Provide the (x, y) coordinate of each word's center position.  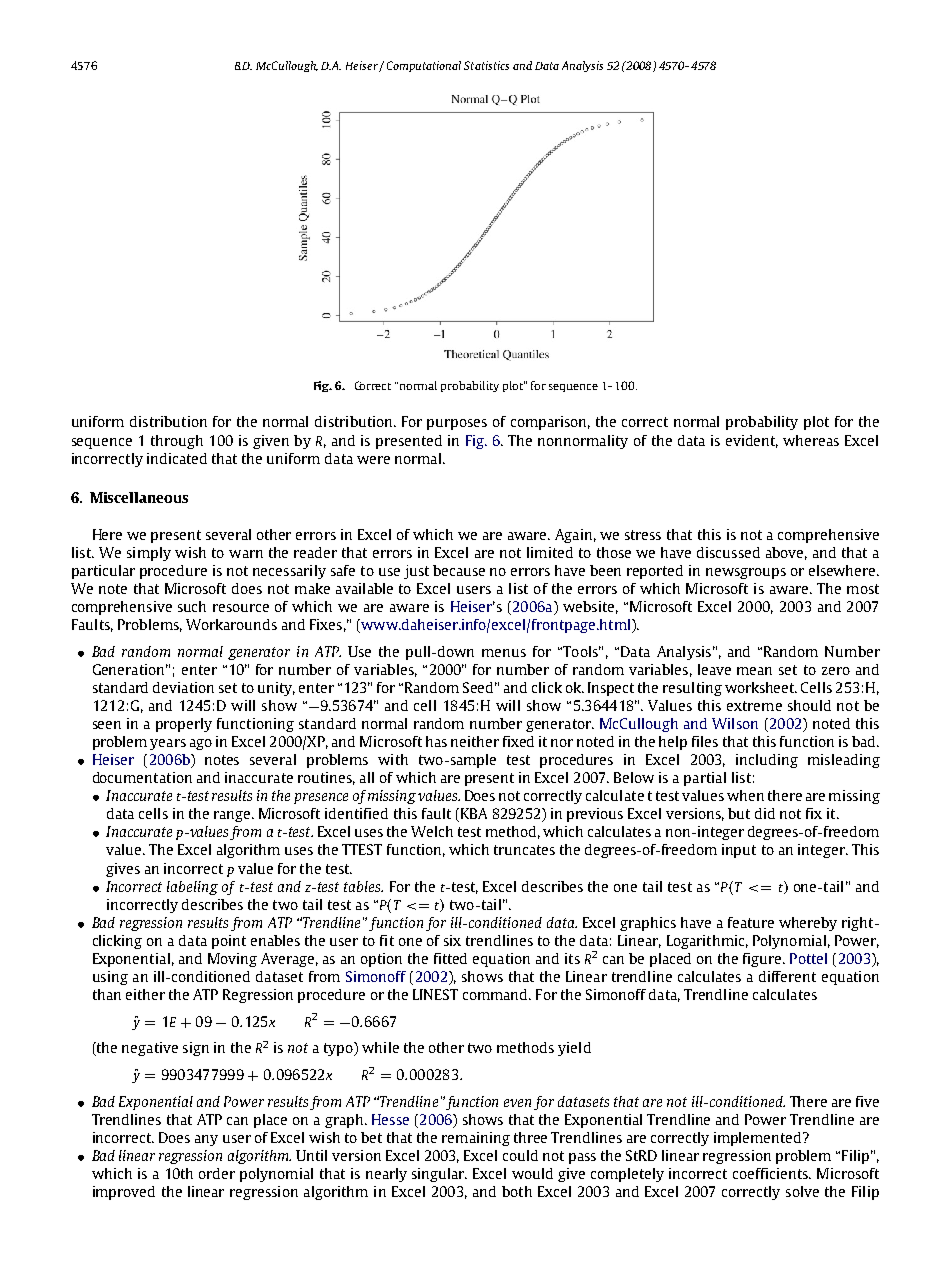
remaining (476, 1139)
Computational (424, 66)
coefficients (771, 1173)
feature (751, 922)
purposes (457, 424)
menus (504, 653)
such (192, 606)
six (452, 940)
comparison (550, 423)
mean (754, 671)
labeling (192, 888)
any (206, 1140)
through (177, 442)
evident (752, 441)
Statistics (486, 65)
